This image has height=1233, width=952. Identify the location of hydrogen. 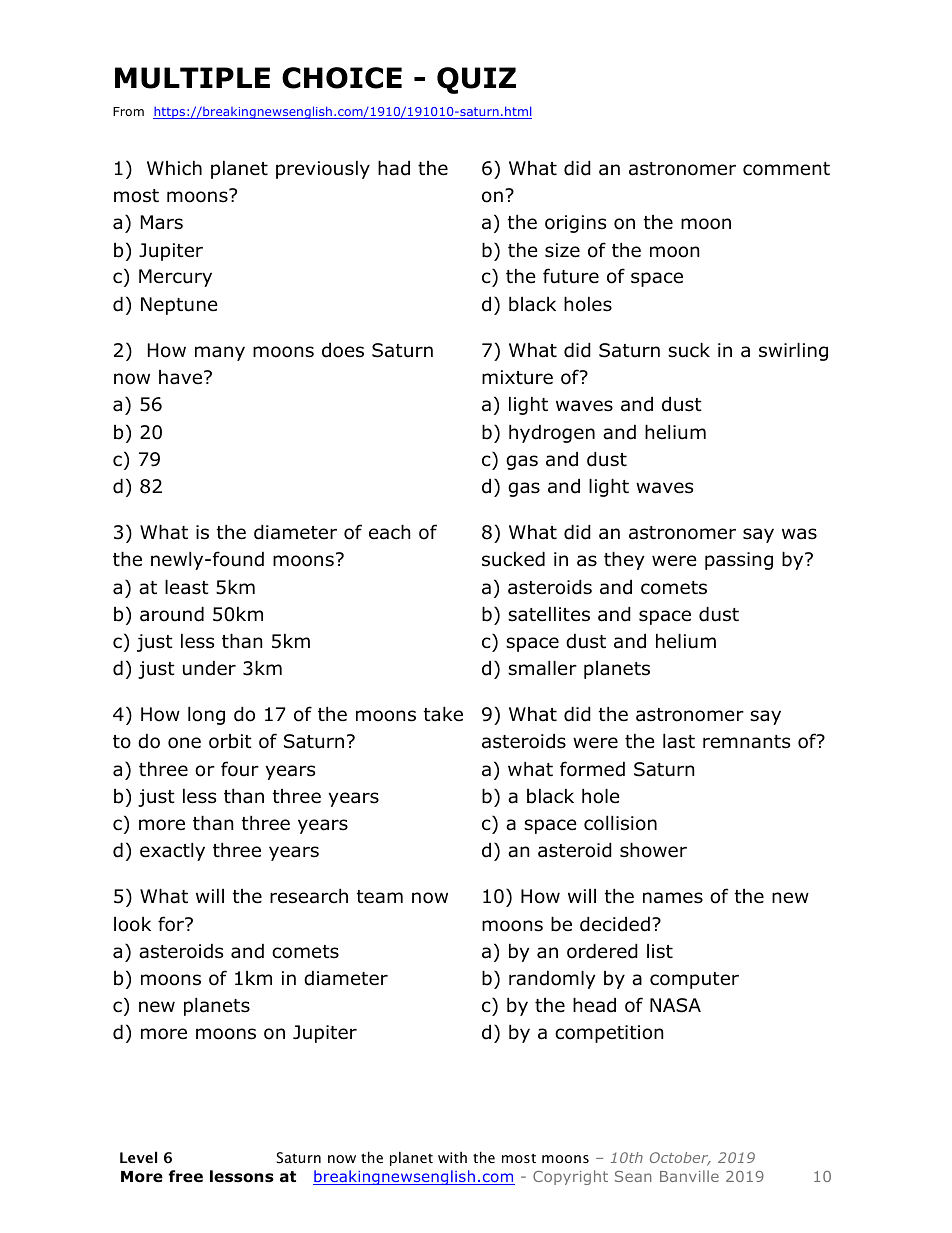
(552, 433).
